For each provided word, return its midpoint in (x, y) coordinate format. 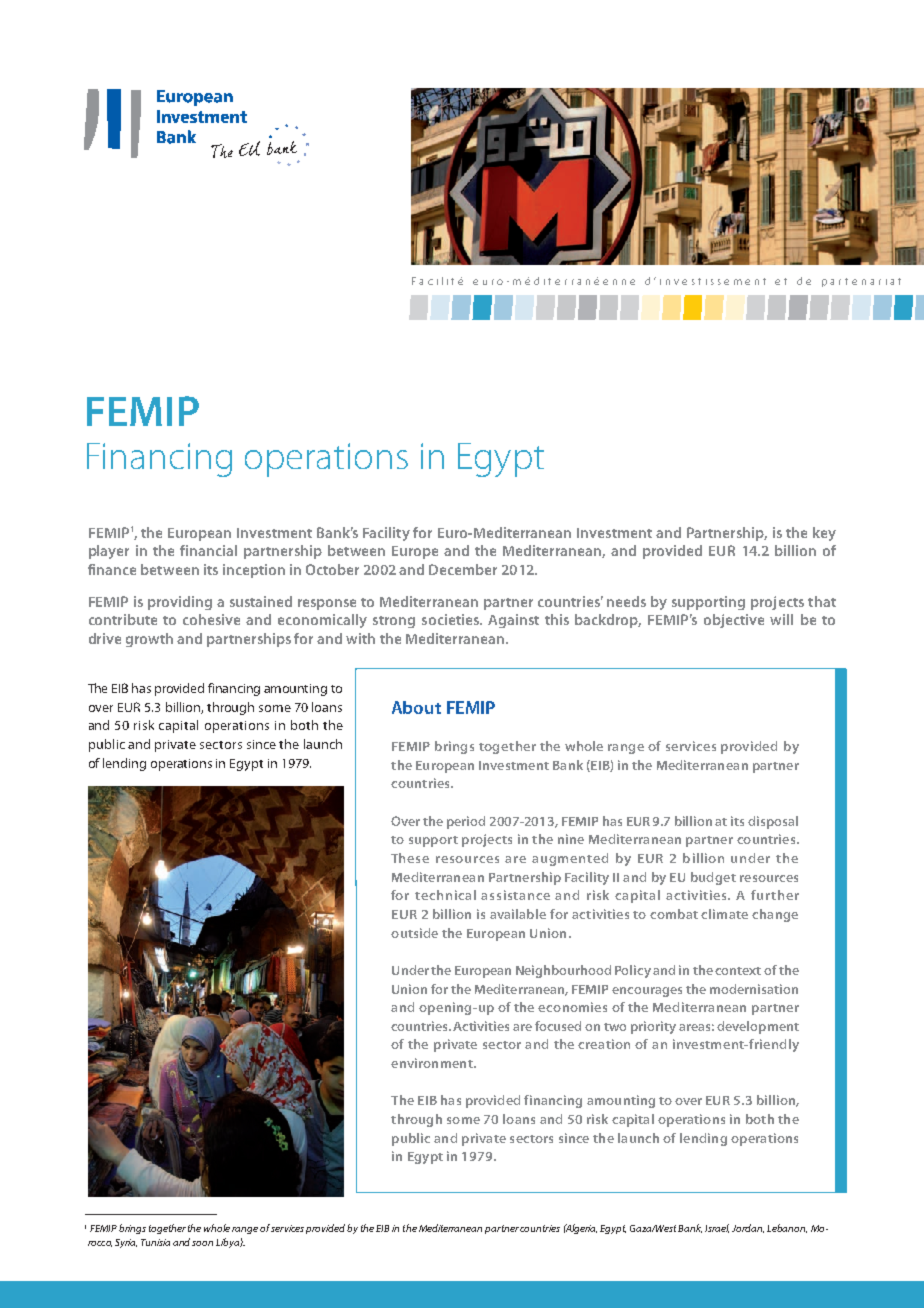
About (416, 707)
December (463, 569)
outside (414, 933)
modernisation (754, 989)
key (824, 534)
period (466, 822)
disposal (773, 822)
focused (558, 1026)
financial (208, 550)
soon (202, 1243)
